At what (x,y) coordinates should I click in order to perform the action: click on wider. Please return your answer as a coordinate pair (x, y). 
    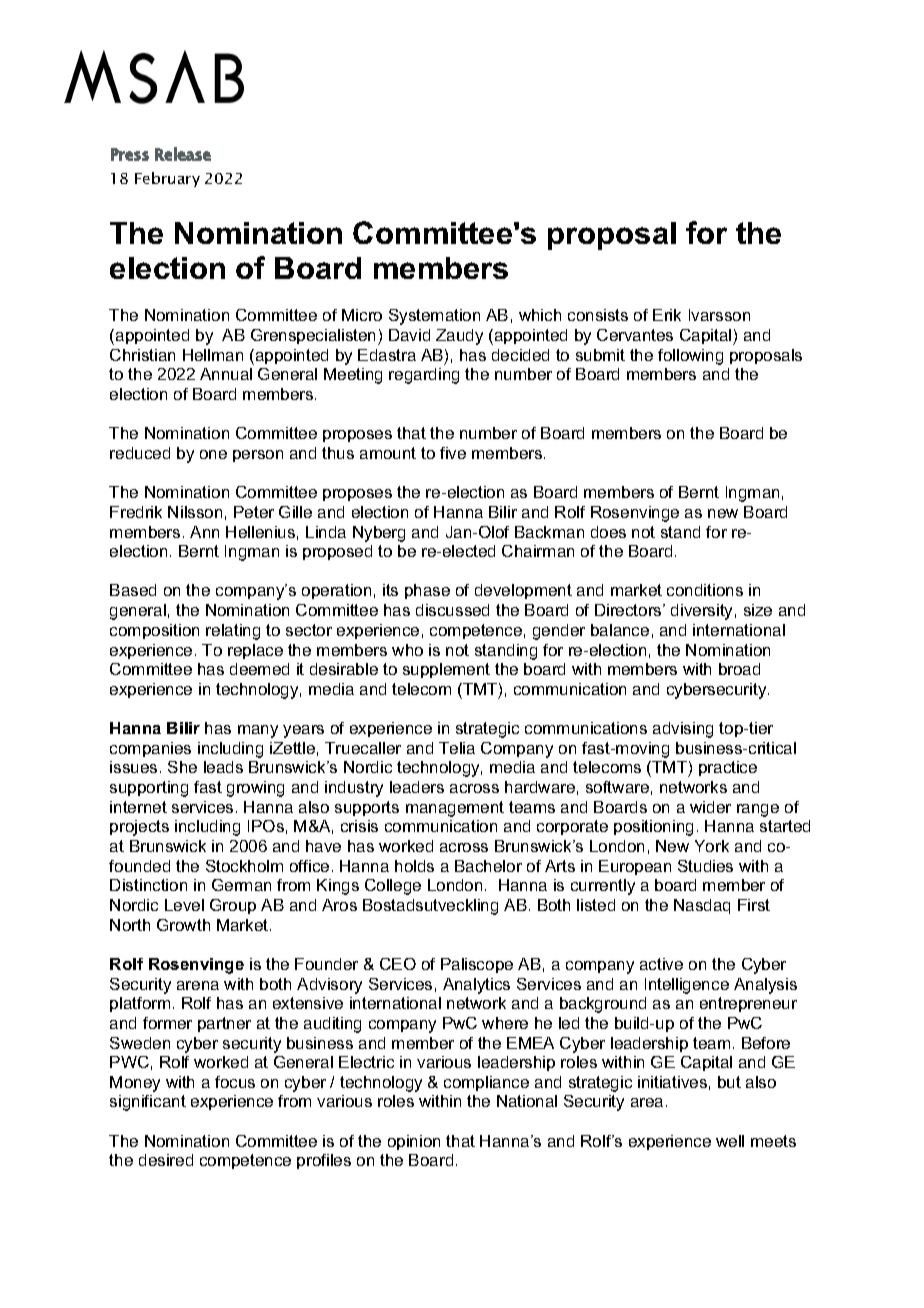
    Looking at the image, I should click on (710, 807).
